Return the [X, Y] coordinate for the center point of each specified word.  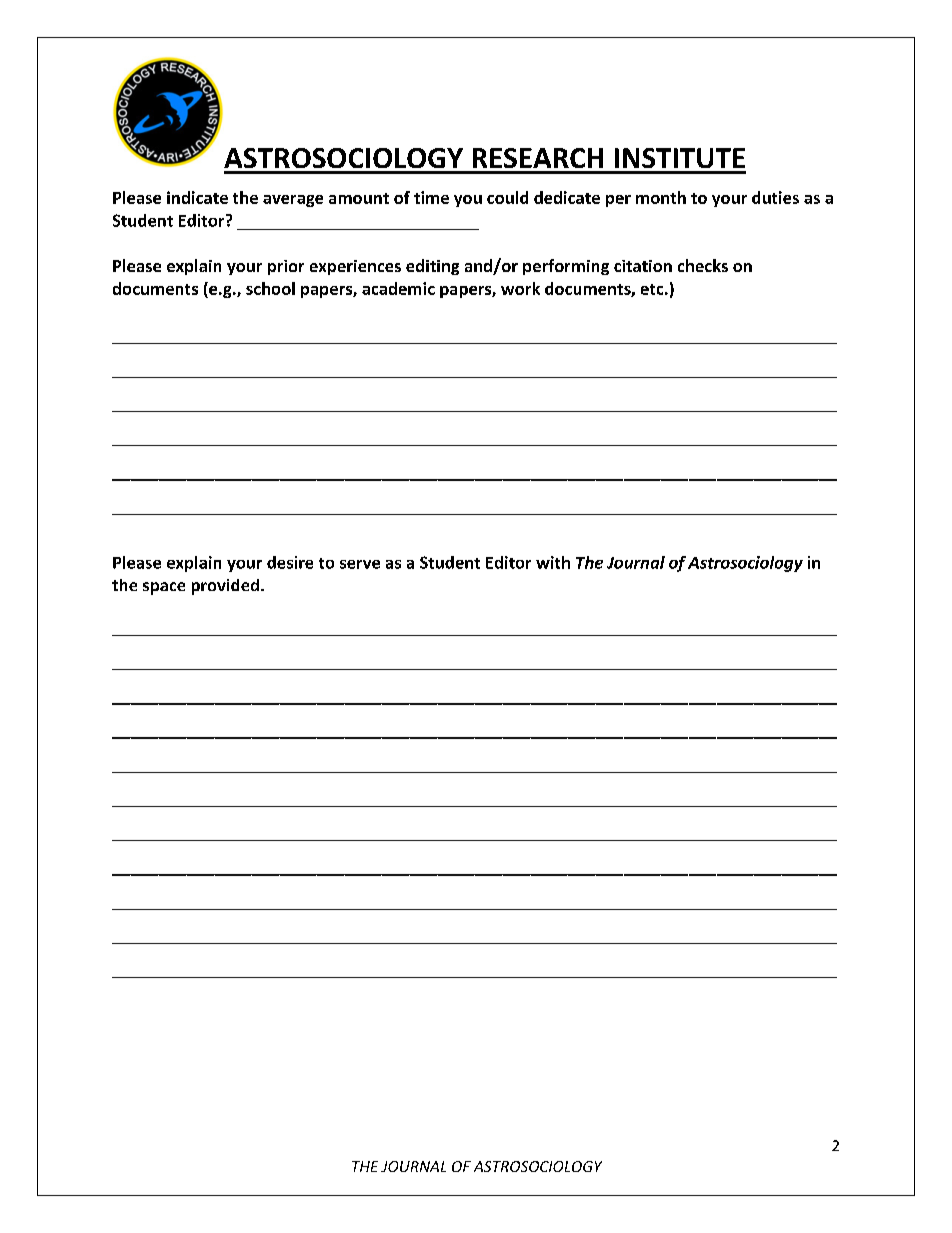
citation [643, 266]
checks [703, 265]
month [661, 197]
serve [360, 564]
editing [432, 267]
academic [398, 288]
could [507, 197]
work [520, 288]
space [164, 588]
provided [225, 587]
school [270, 288]
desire [290, 562]
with [553, 562]
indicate [197, 197]
